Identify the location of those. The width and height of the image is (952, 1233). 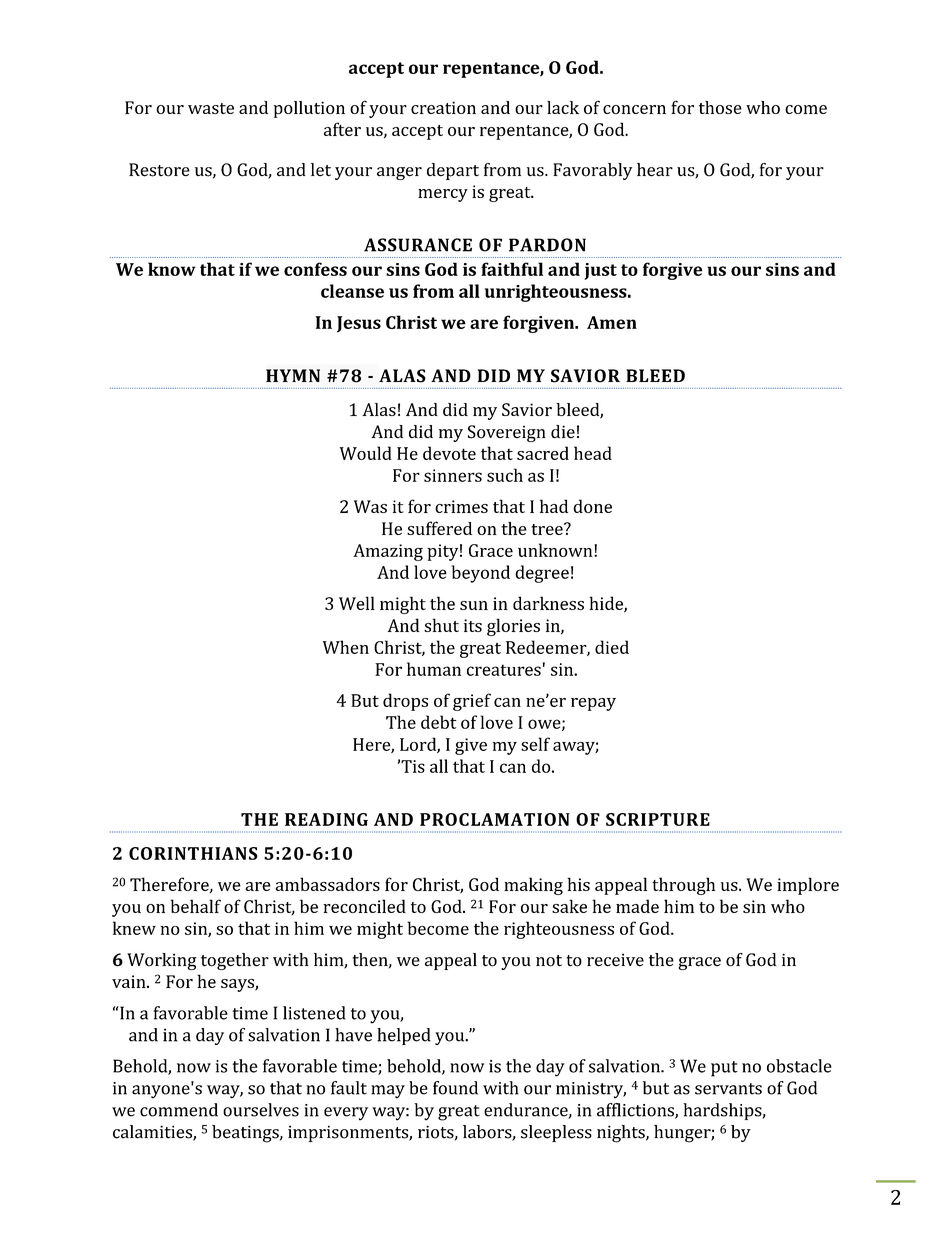
(720, 107).
